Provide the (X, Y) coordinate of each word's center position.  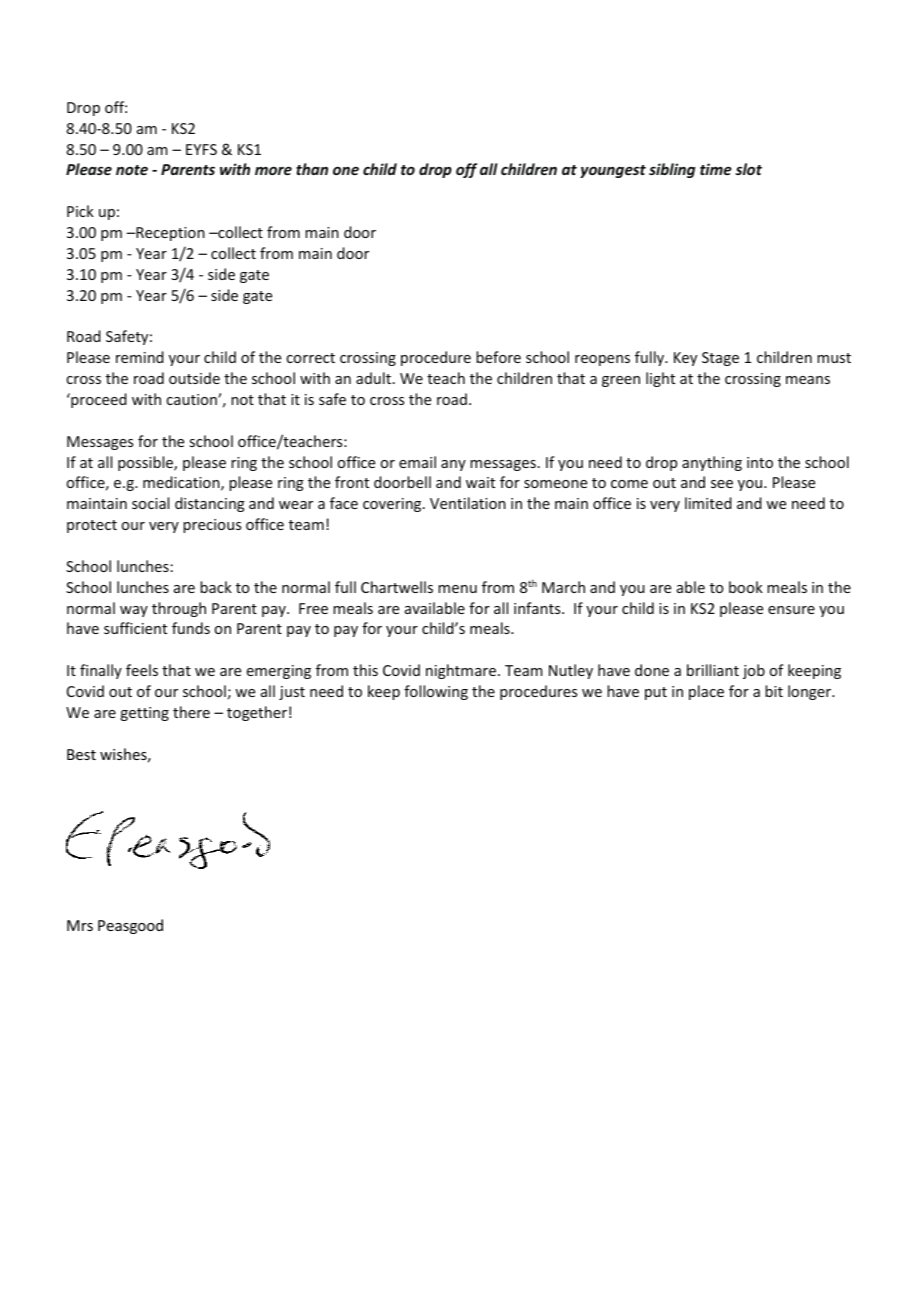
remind (140, 357)
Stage (720, 359)
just (292, 693)
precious (212, 526)
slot (749, 169)
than (312, 169)
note (132, 170)
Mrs (80, 925)
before (498, 357)
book (746, 587)
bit (774, 691)
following (436, 692)
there (191, 712)
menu (457, 589)
